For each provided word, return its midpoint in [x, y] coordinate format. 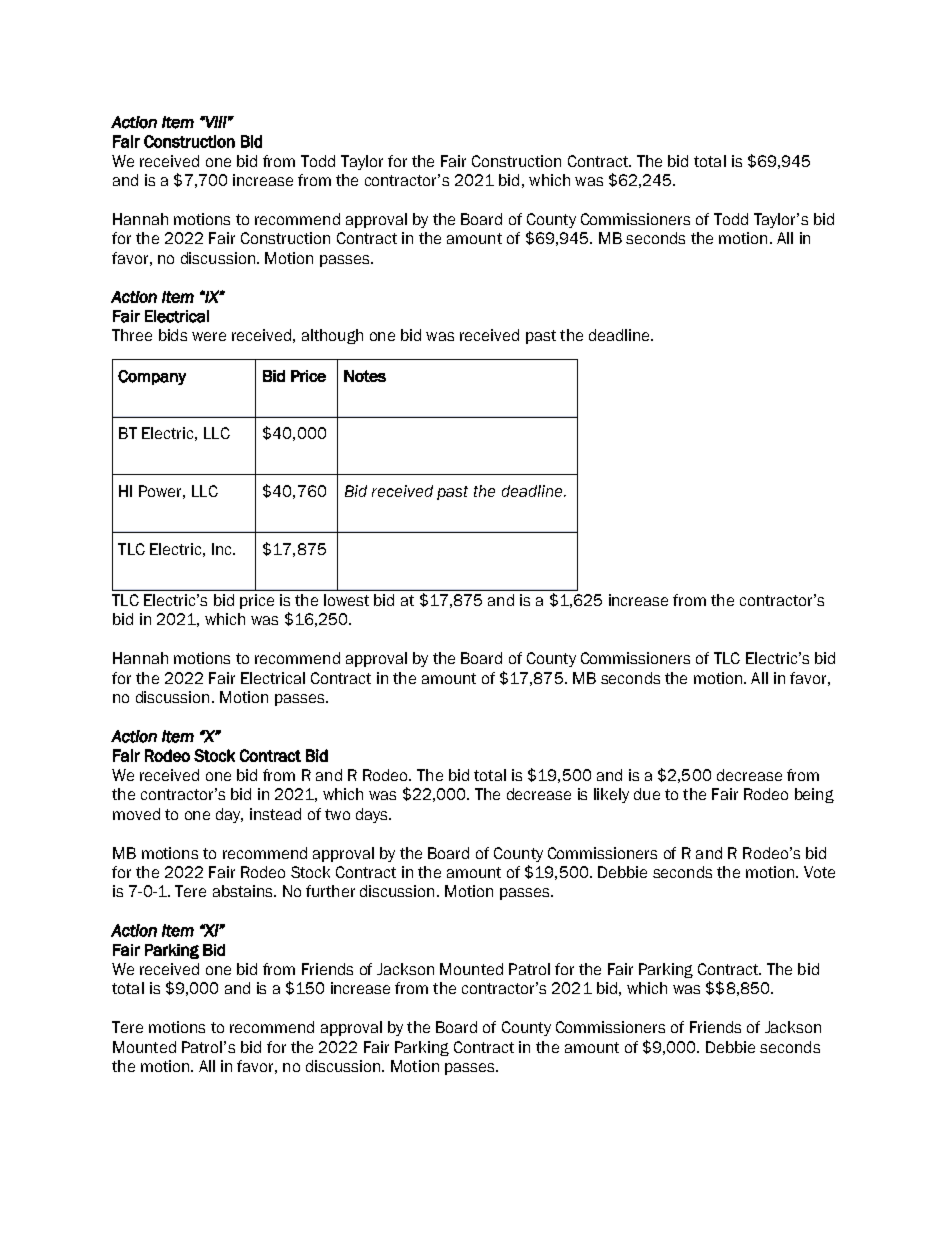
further [330, 891]
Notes [365, 376]
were [209, 336]
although [332, 336]
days [373, 815]
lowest [346, 600]
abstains [244, 891]
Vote [819, 872]
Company [152, 377]
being [814, 795]
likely [611, 795]
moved [136, 814]
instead [275, 814]
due [647, 794]
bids [173, 335]
